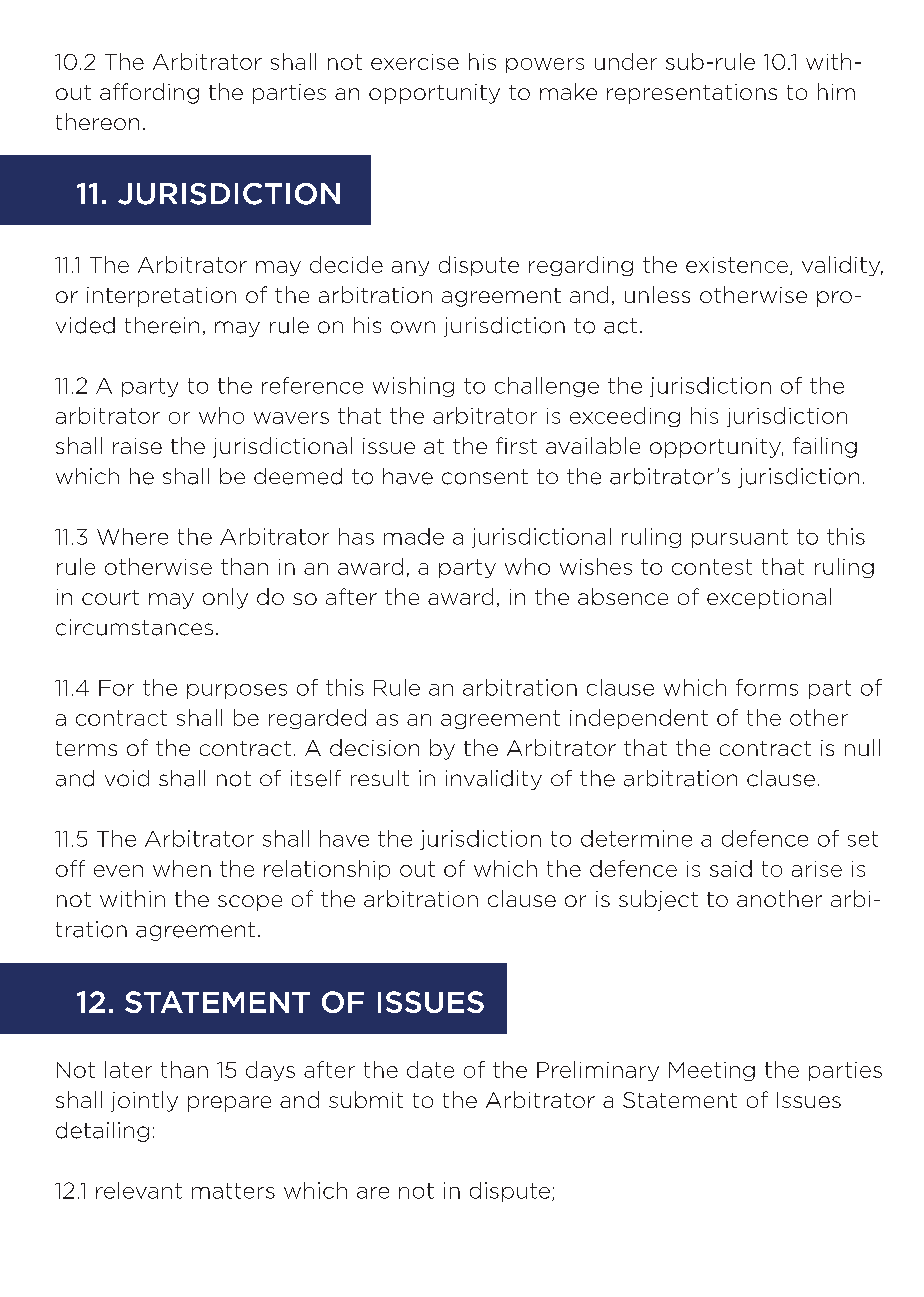 This image has width=924, height=1297. Describe the element at coordinates (380, 778) in the image. I see `result` at that location.
